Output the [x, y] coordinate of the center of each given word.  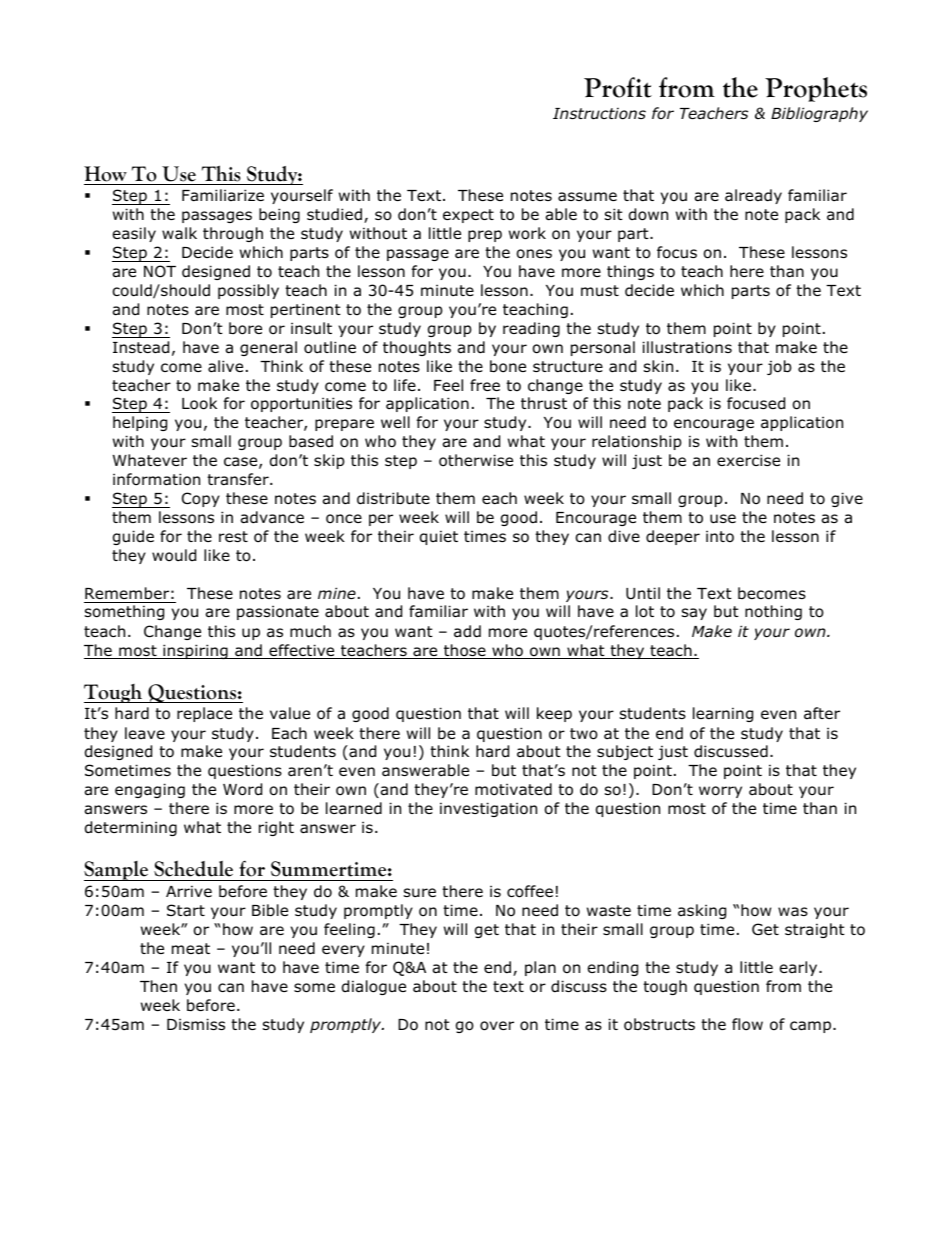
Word [242, 789]
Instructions [599, 114]
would [174, 555]
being [279, 215]
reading [531, 329]
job [779, 367]
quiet [439, 537]
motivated [513, 789]
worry [720, 792]
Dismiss [196, 1024]
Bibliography [819, 114]
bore [245, 328]
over [497, 1026]
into [720, 536]
